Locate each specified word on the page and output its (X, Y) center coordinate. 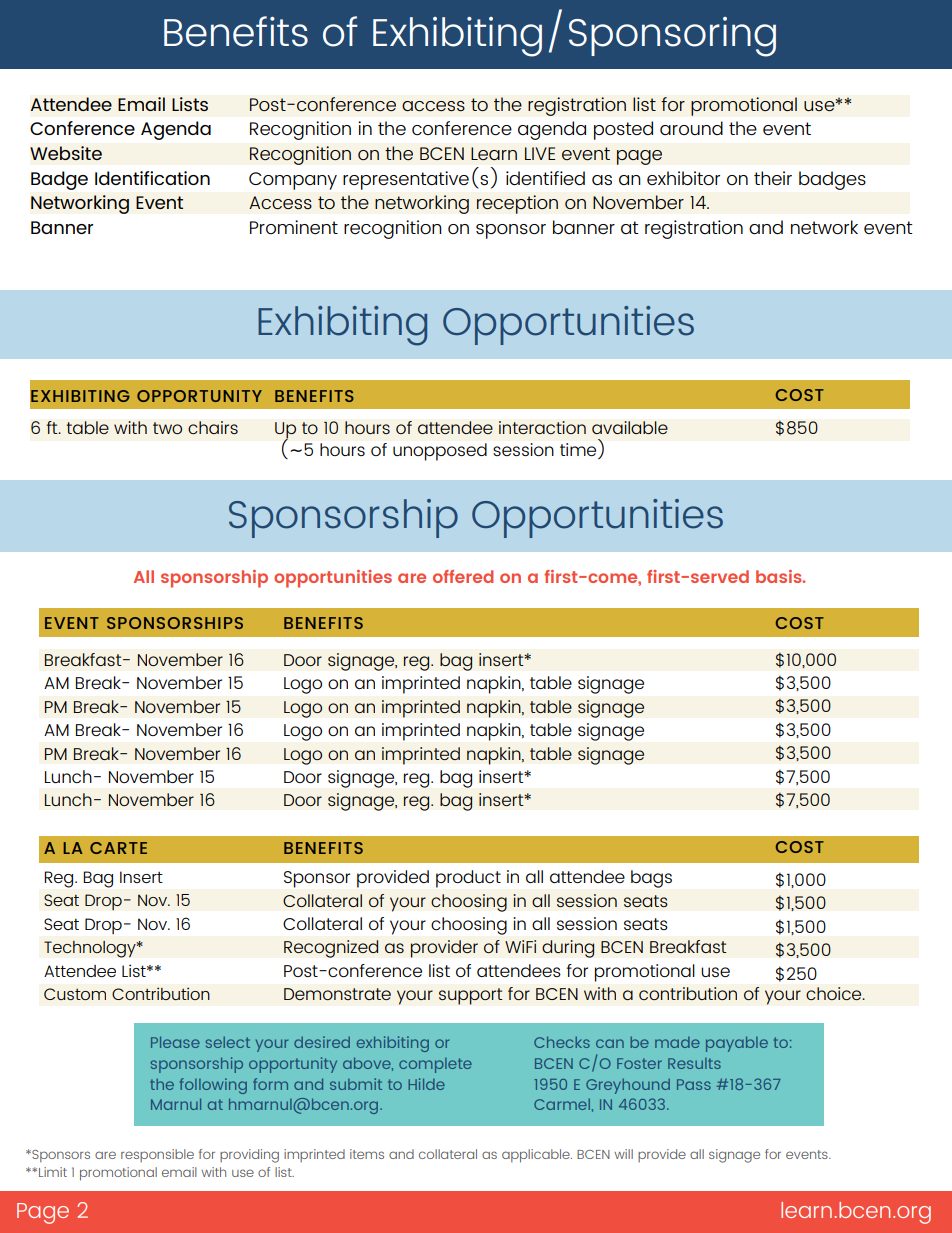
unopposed (440, 452)
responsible (157, 1155)
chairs (213, 427)
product (468, 879)
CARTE (118, 848)
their (773, 178)
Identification (152, 178)
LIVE (540, 153)
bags (651, 879)
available (630, 427)
